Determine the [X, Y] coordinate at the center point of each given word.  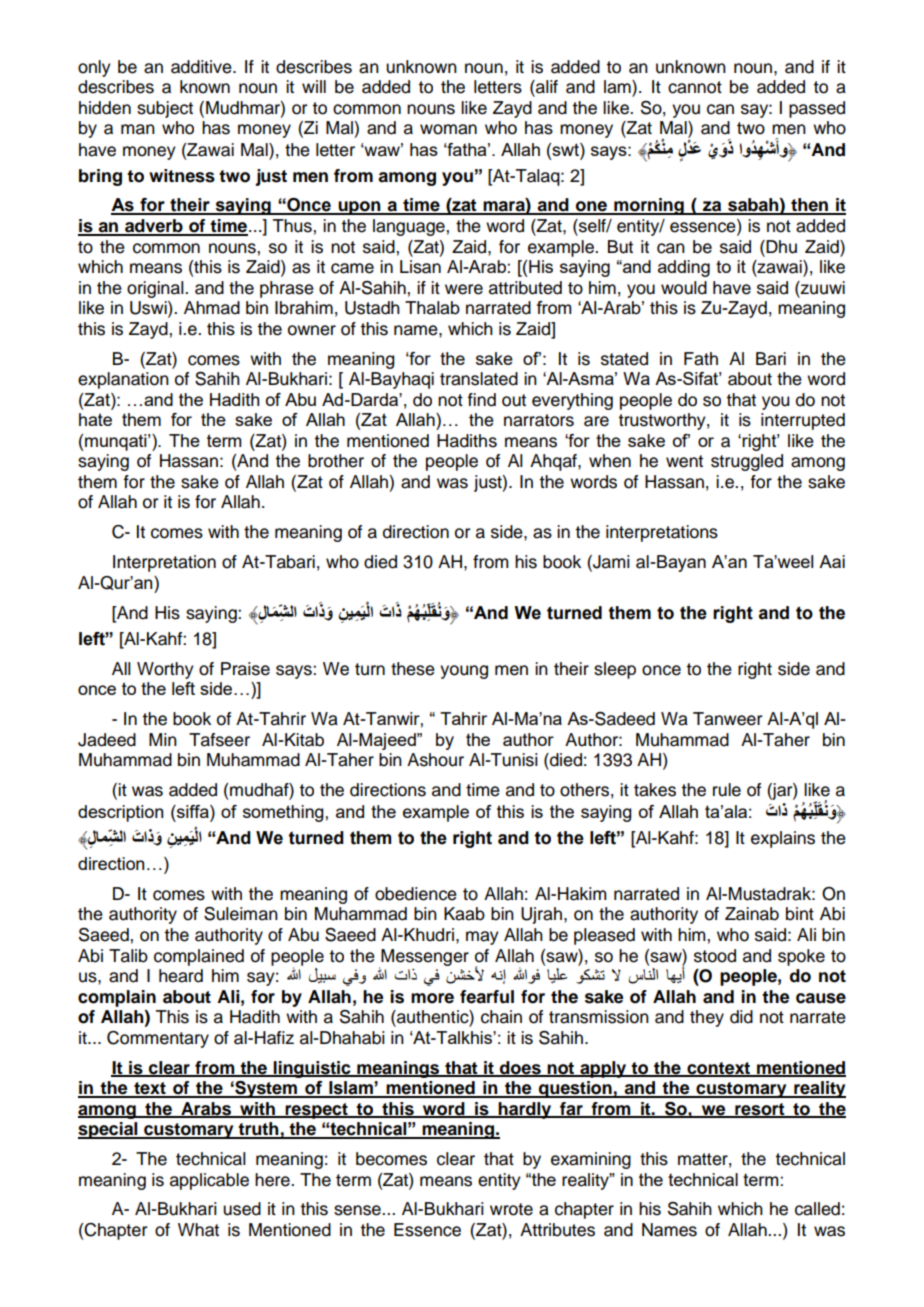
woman [448, 129]
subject [165, 109]
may [482, 938]
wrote [511, 1209]
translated [479, 379]
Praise [245, 669]
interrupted [803, 421]
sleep [615, 670]
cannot [695, 87]
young [464, 672]
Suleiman [241, 914]
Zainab [752, 914]
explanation [123, 380]
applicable [209, 1181]
